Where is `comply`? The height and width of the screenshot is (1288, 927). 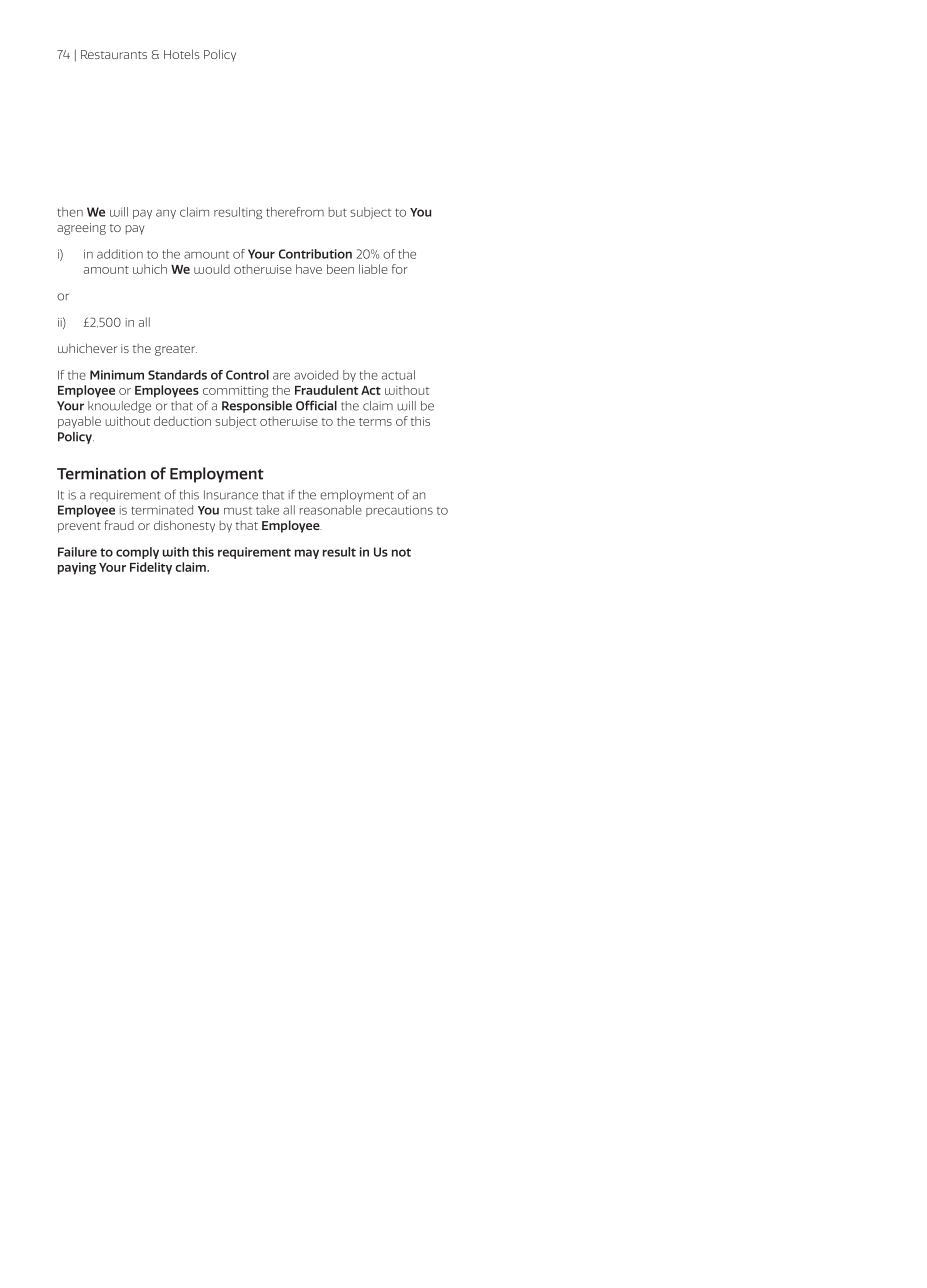
comply is located at coordinates (137, 553).
